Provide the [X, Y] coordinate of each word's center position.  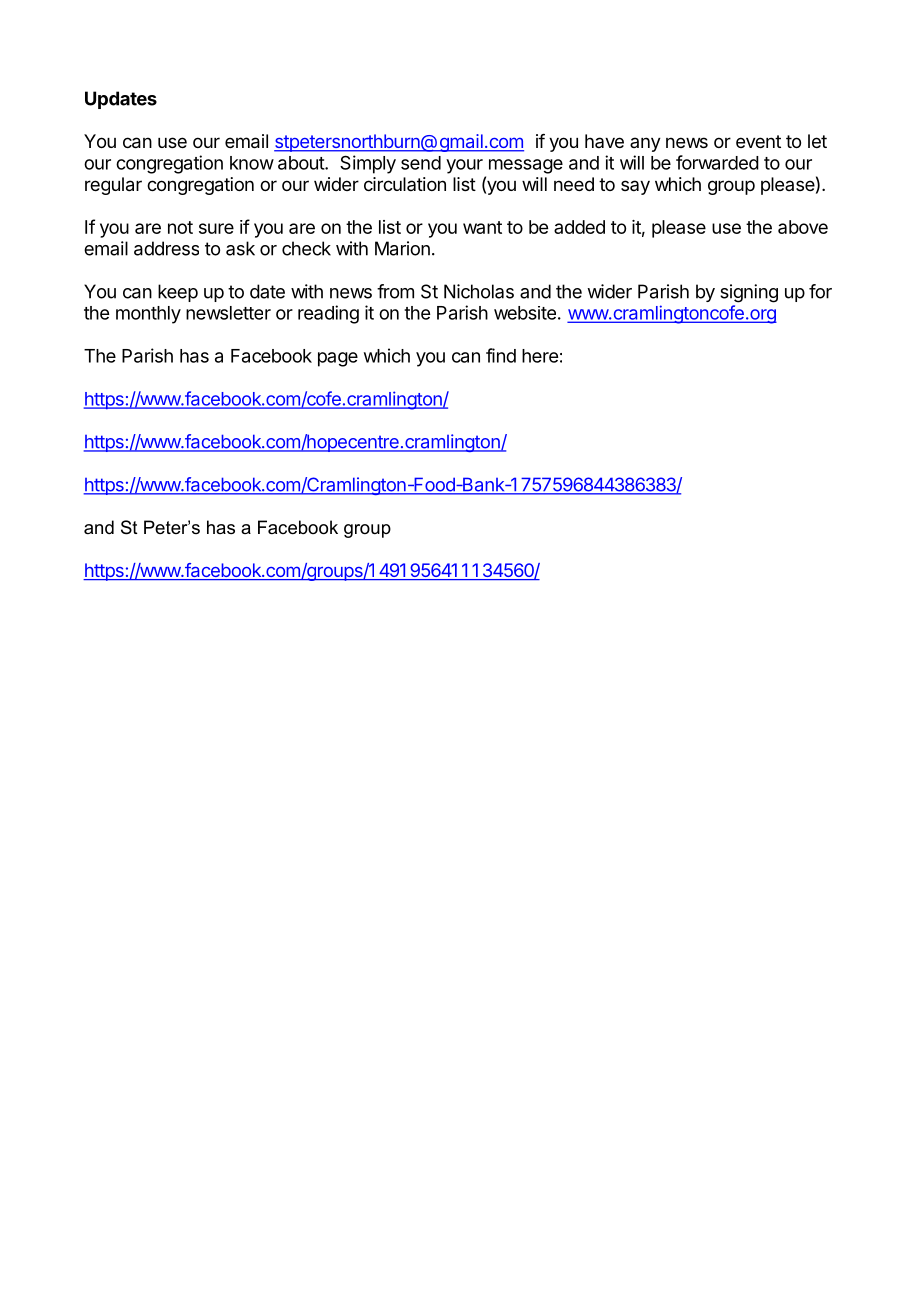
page [338, 359]
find [501, 355]
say [635, 187]
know [252, 163]
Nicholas [479, 291]
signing [749, 293]
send [421, 163]
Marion [402, 248]
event [758, 141]
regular [113, 186]
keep [178, 293]
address [166, 248]
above [803, 227]
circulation [405, 184]
